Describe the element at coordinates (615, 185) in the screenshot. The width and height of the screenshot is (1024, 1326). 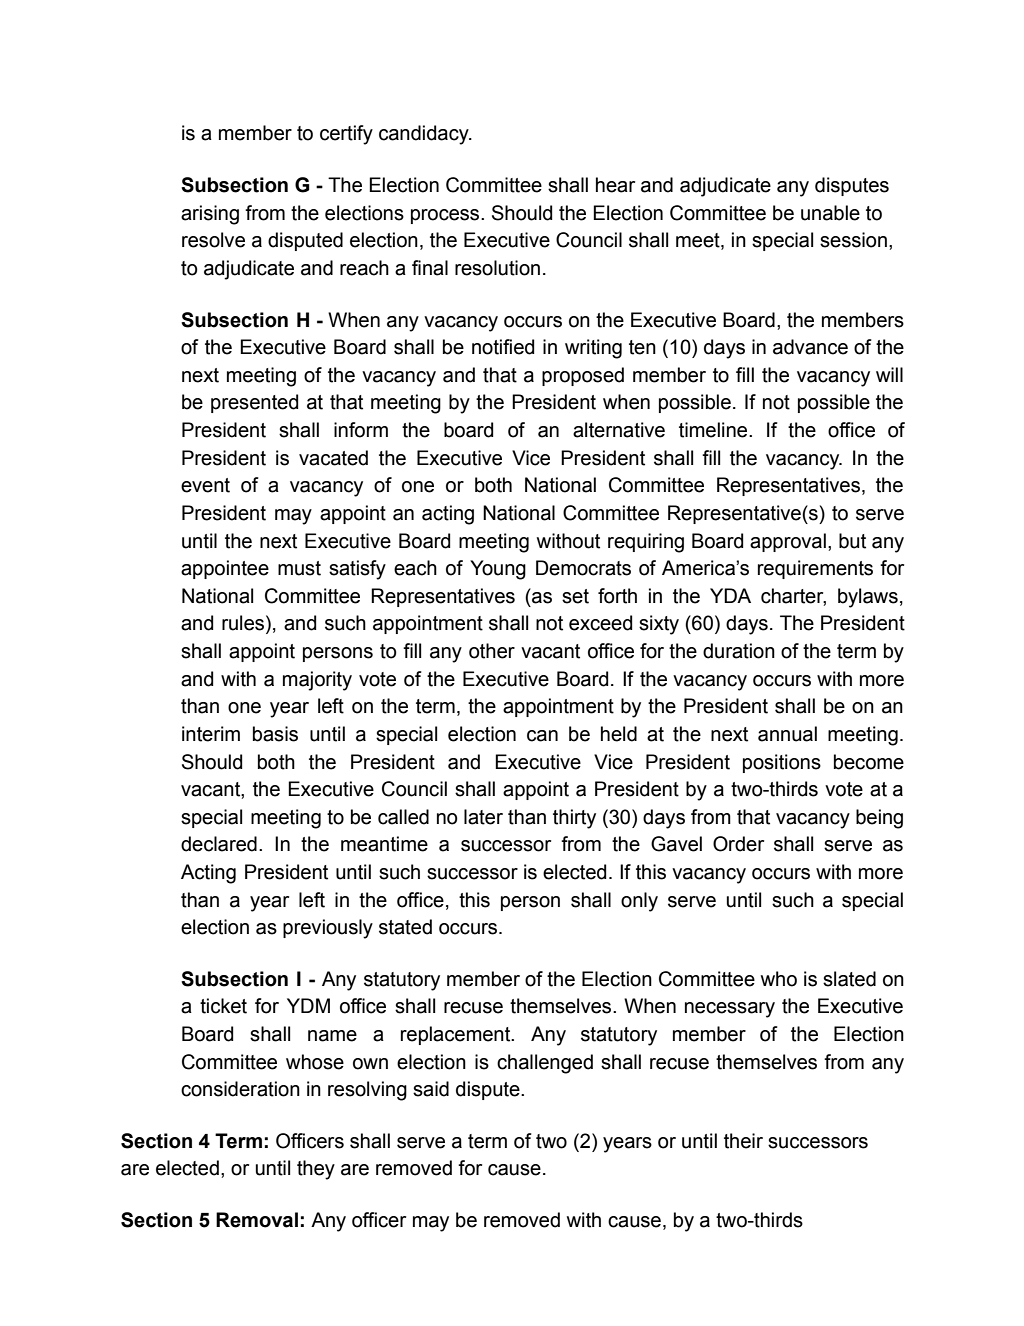
I see `hear` at that location.
